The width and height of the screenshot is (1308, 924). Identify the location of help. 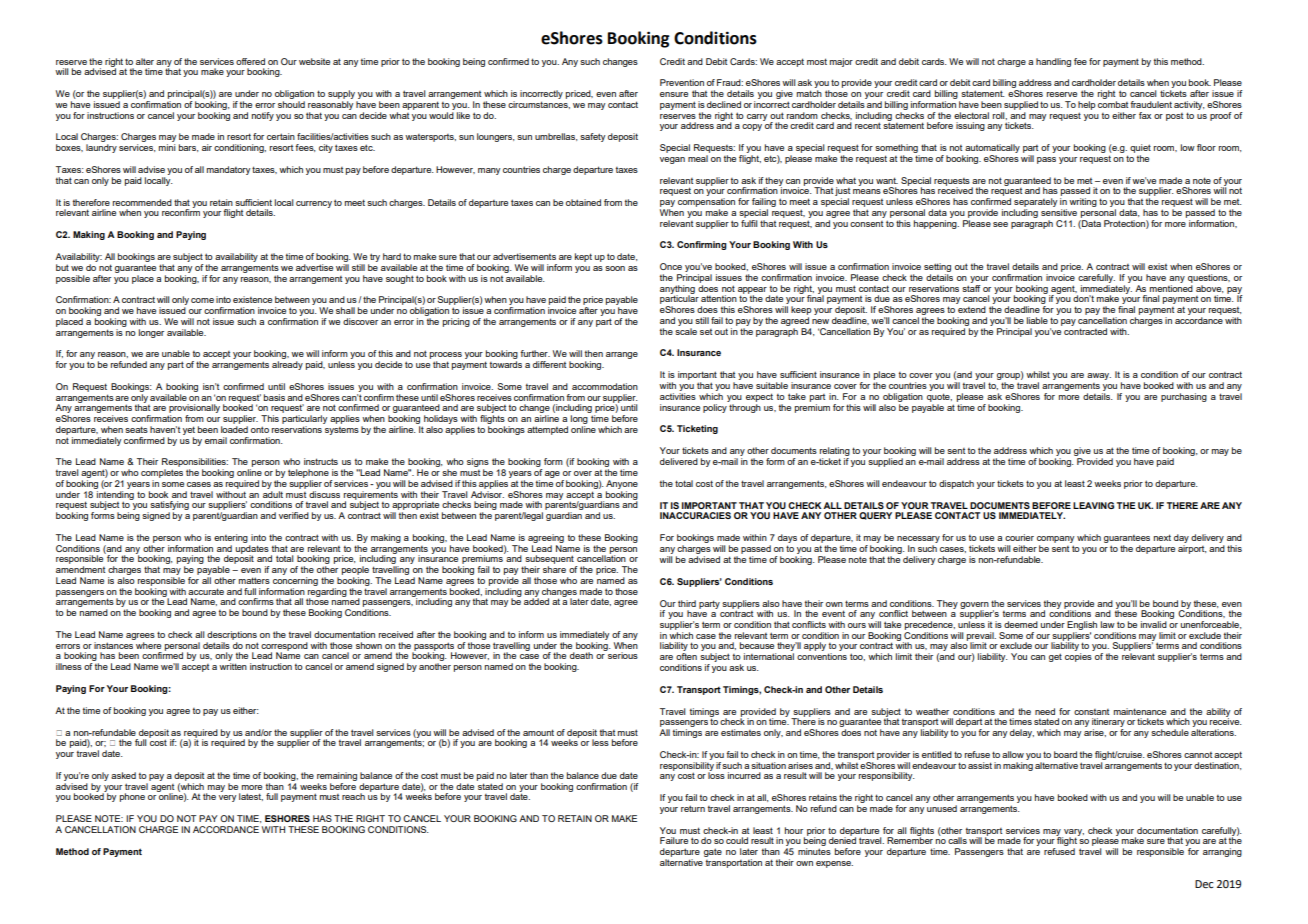
(1087, 105).
